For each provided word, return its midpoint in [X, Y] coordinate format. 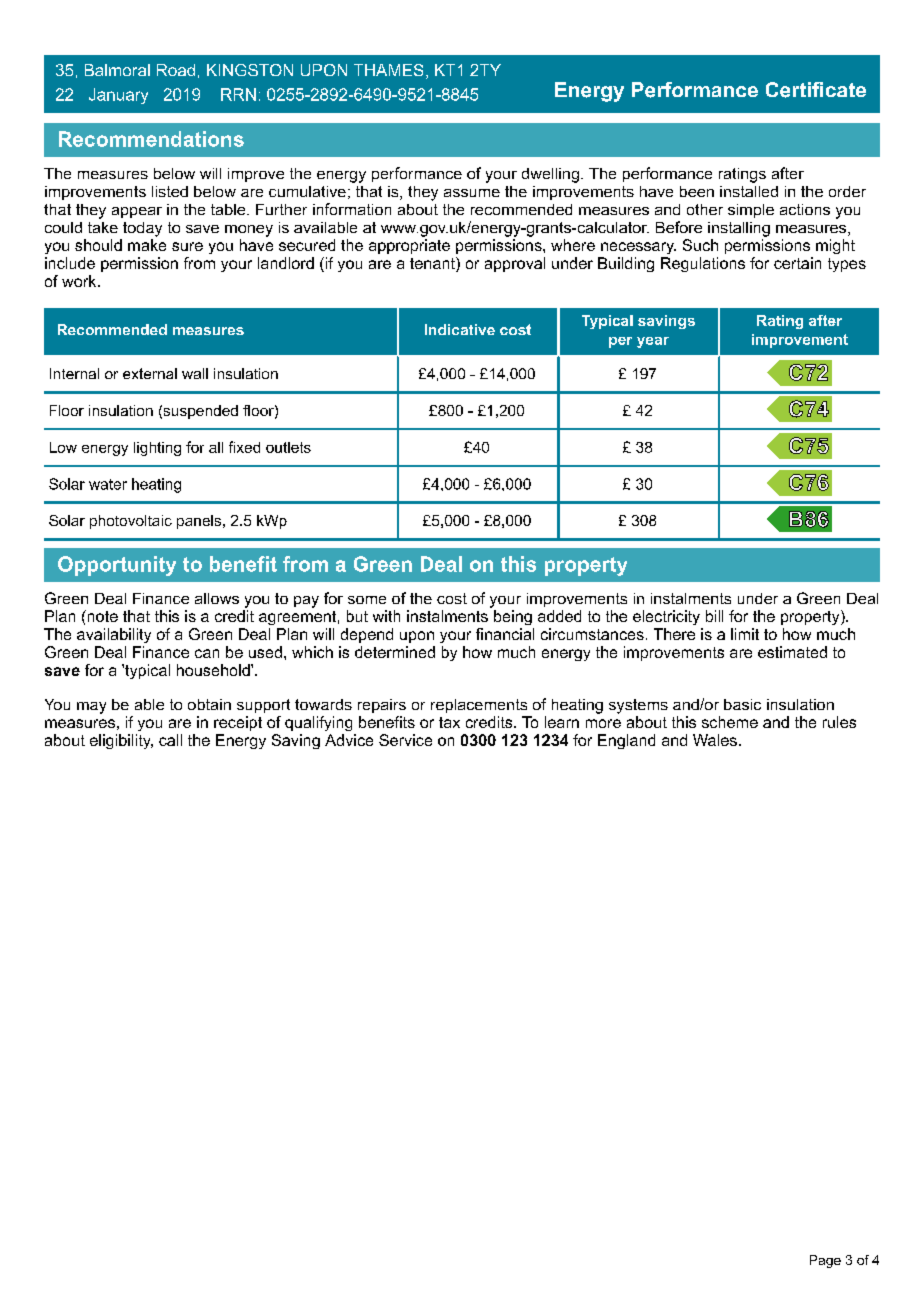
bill [714, 616]
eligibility [121, 741]
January [118, 96]
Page [825, 1261]
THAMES [388, 70]
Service [405, 740]
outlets [288, 447]
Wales [715, 740]
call [170, 740]
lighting [157, 449]
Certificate [816, 90]
